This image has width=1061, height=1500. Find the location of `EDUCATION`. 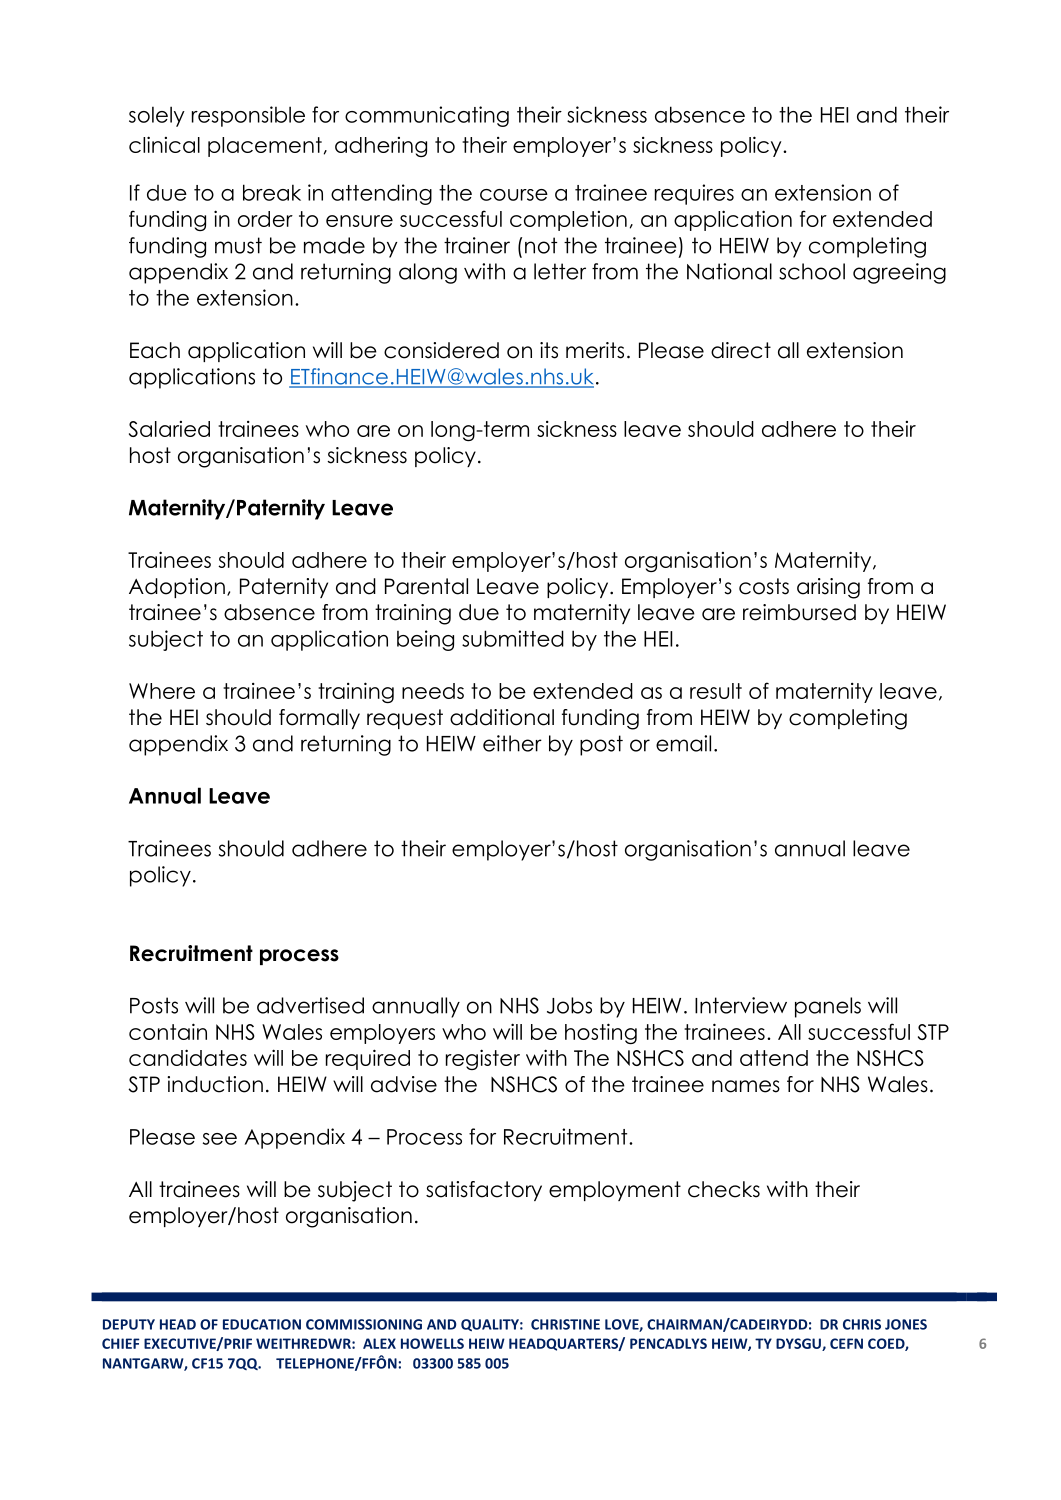

EDUCATION is located at coordinates (262, 1324).
